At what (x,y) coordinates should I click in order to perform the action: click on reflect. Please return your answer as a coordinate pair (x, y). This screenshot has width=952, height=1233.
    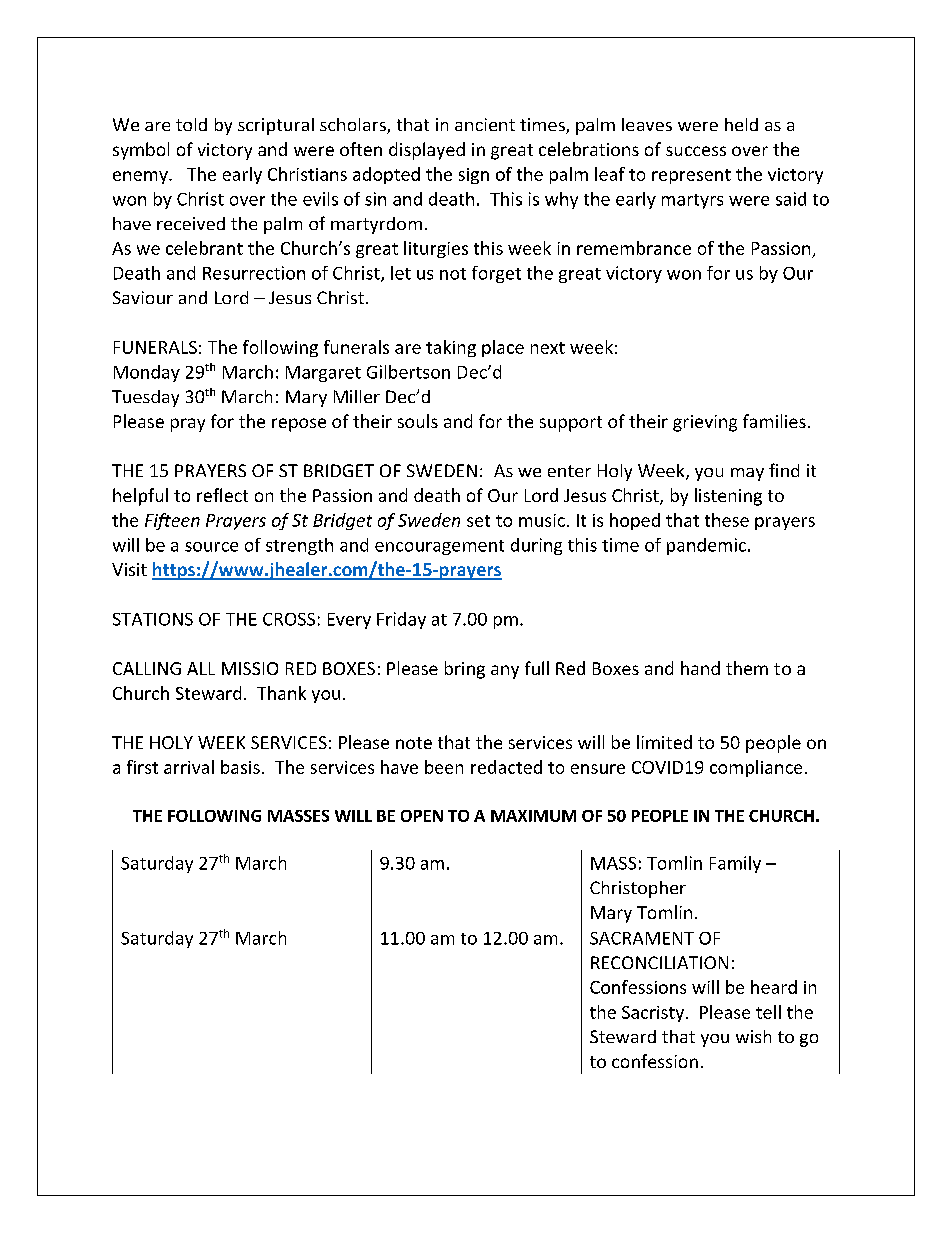
    Looking at the image, I should click on (222, 495).
